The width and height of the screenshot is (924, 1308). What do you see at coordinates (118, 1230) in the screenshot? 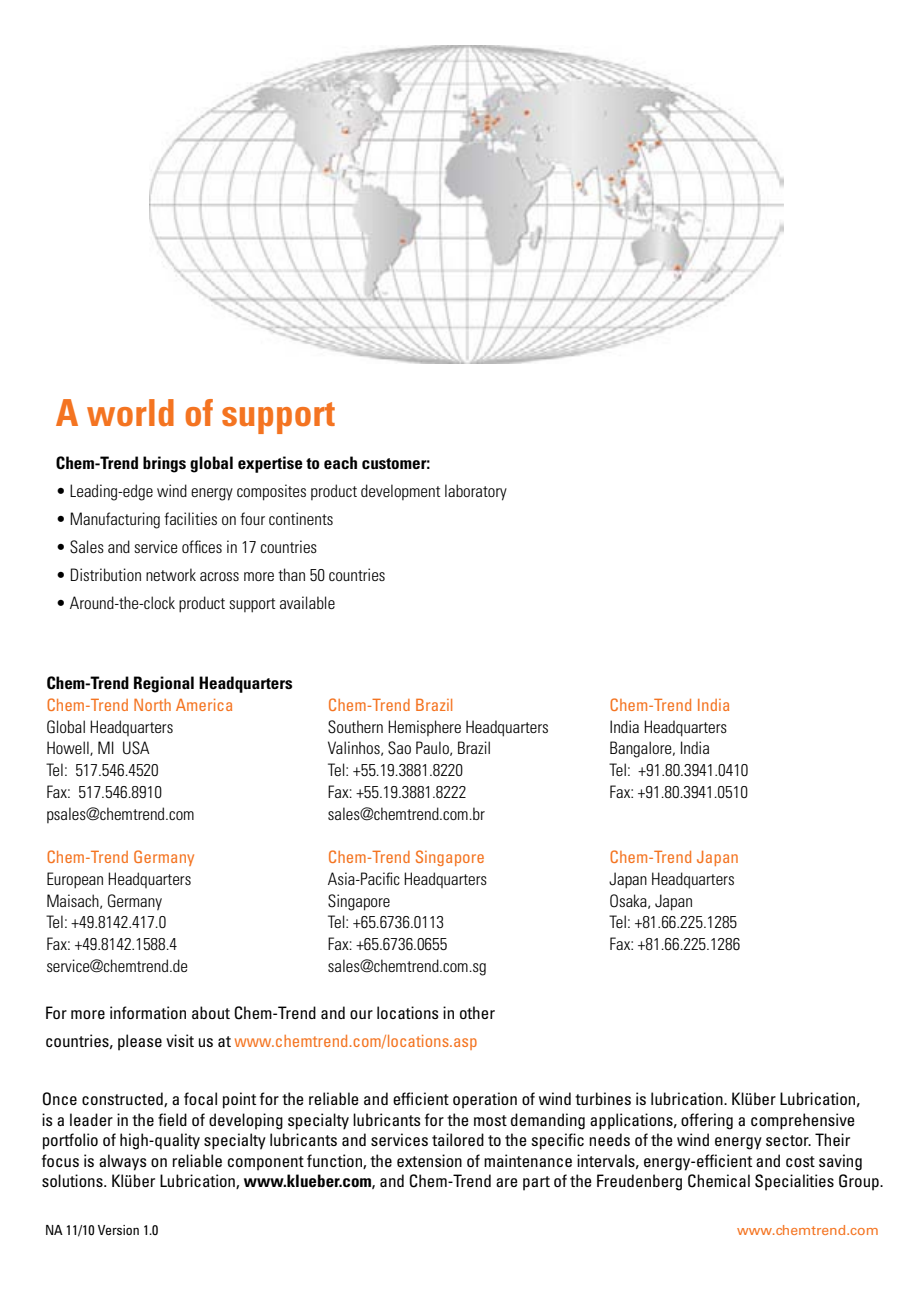
I see `Version` at bounding box center [118, 1230].
